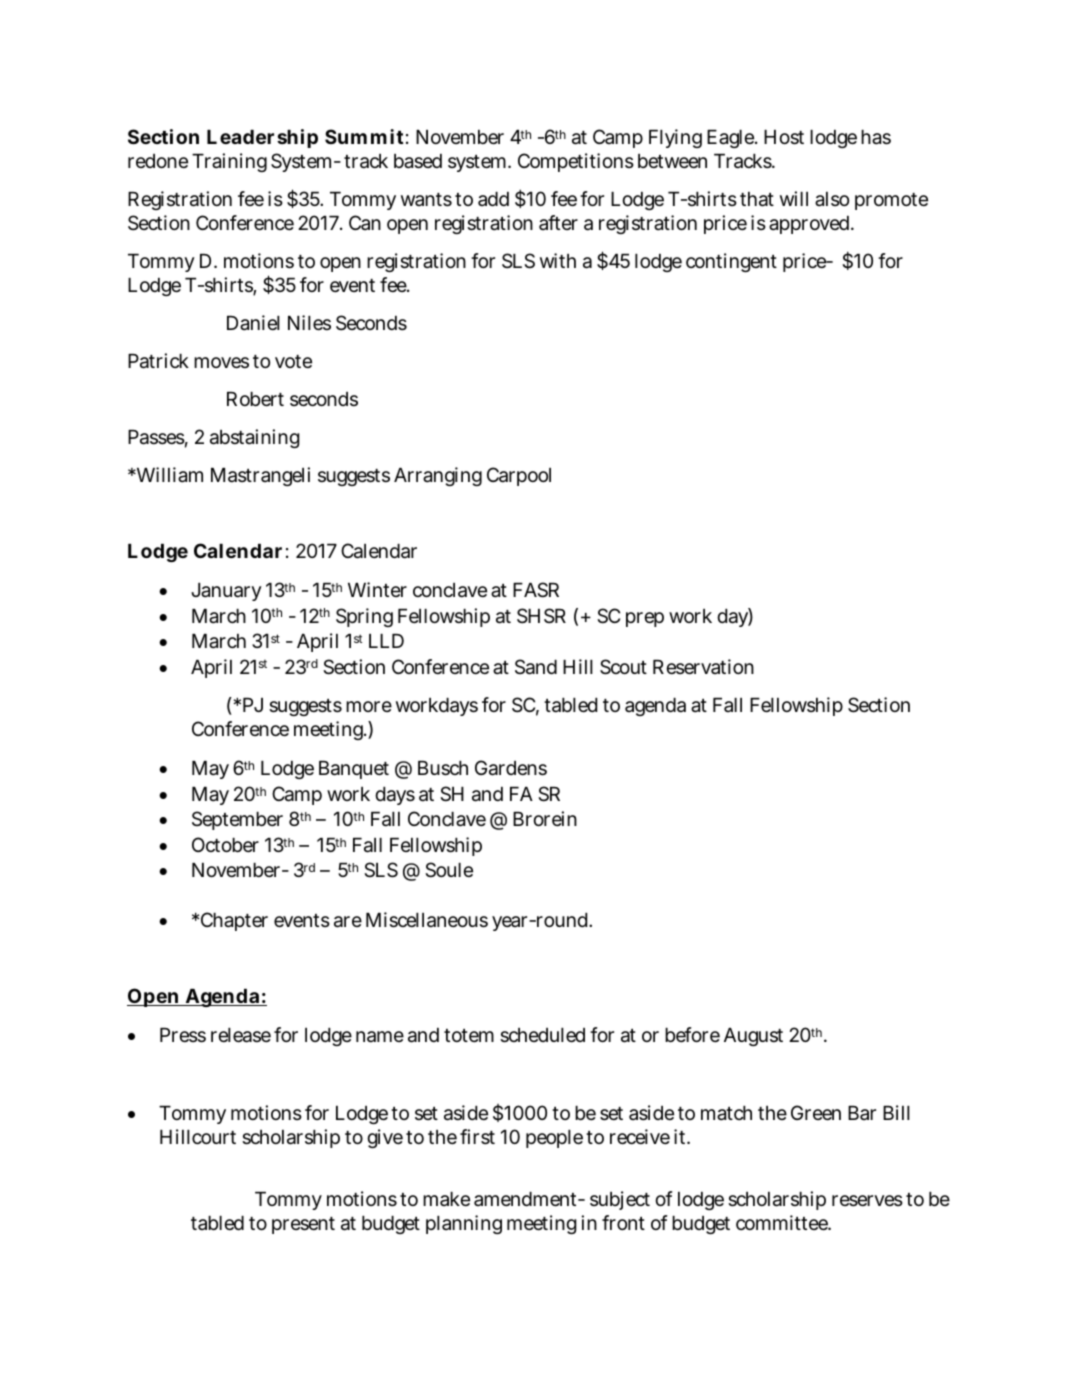 Image resolution: width=1081 pixels, height=1399 pixels. What do you see at coordinates (427, 920) in the screenshot?
I see `Miscellaneous` at bounding box center [427, 920].
